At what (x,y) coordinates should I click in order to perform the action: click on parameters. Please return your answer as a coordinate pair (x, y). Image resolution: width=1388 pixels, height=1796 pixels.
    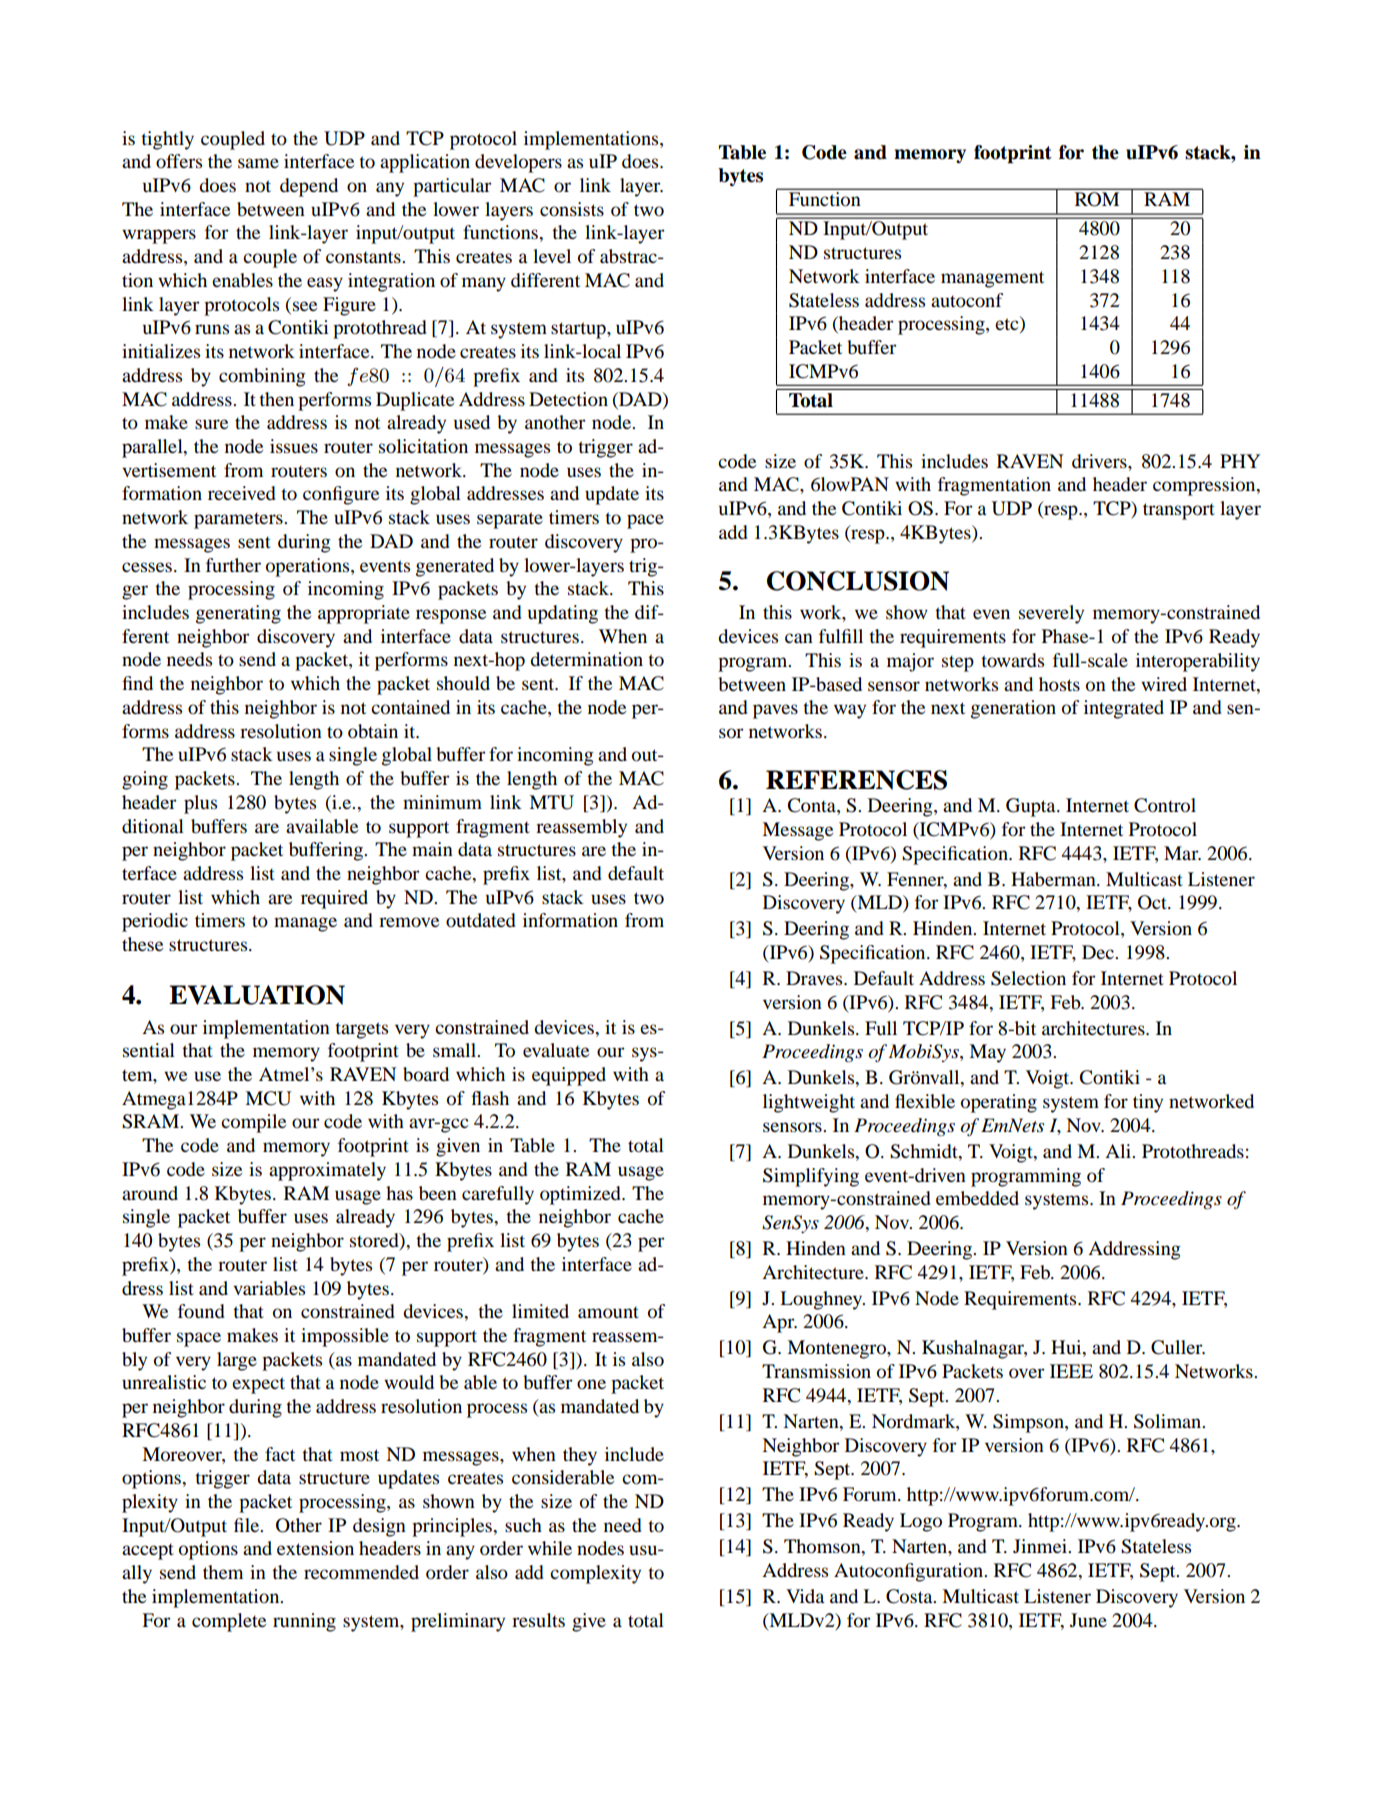
    Looking at the image, I should click on (239, 520).
